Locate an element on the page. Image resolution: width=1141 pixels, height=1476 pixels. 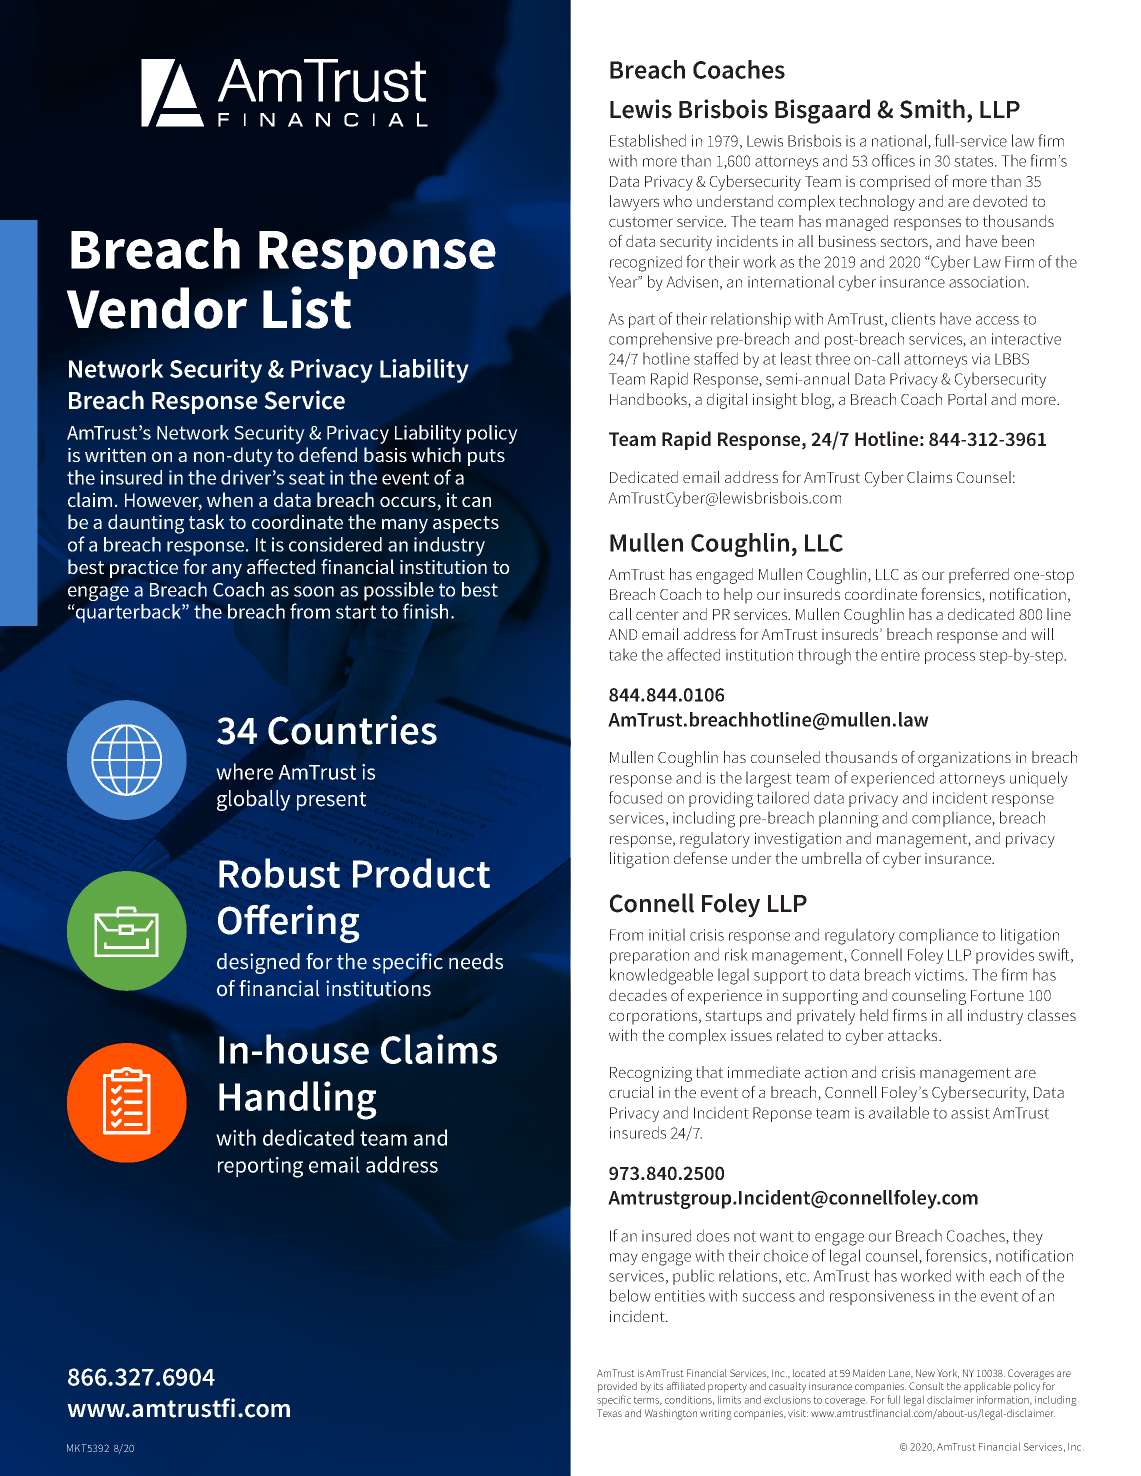
designed is located at coordinates (258, 963).
